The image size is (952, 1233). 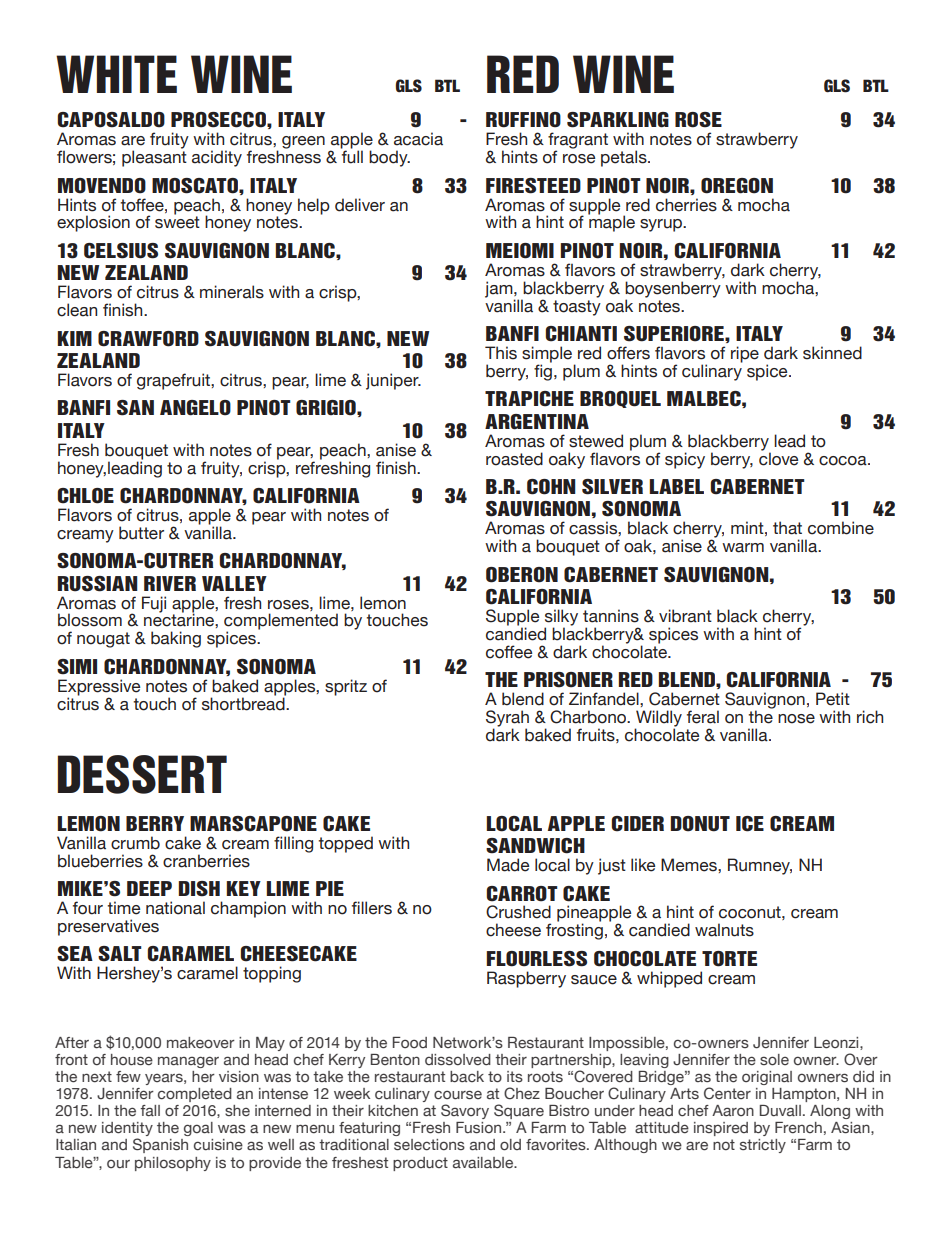 What do you see at coordinates (148, 339) in the page?
I see `CRAWFORD` at bounding box center [148, 339].
